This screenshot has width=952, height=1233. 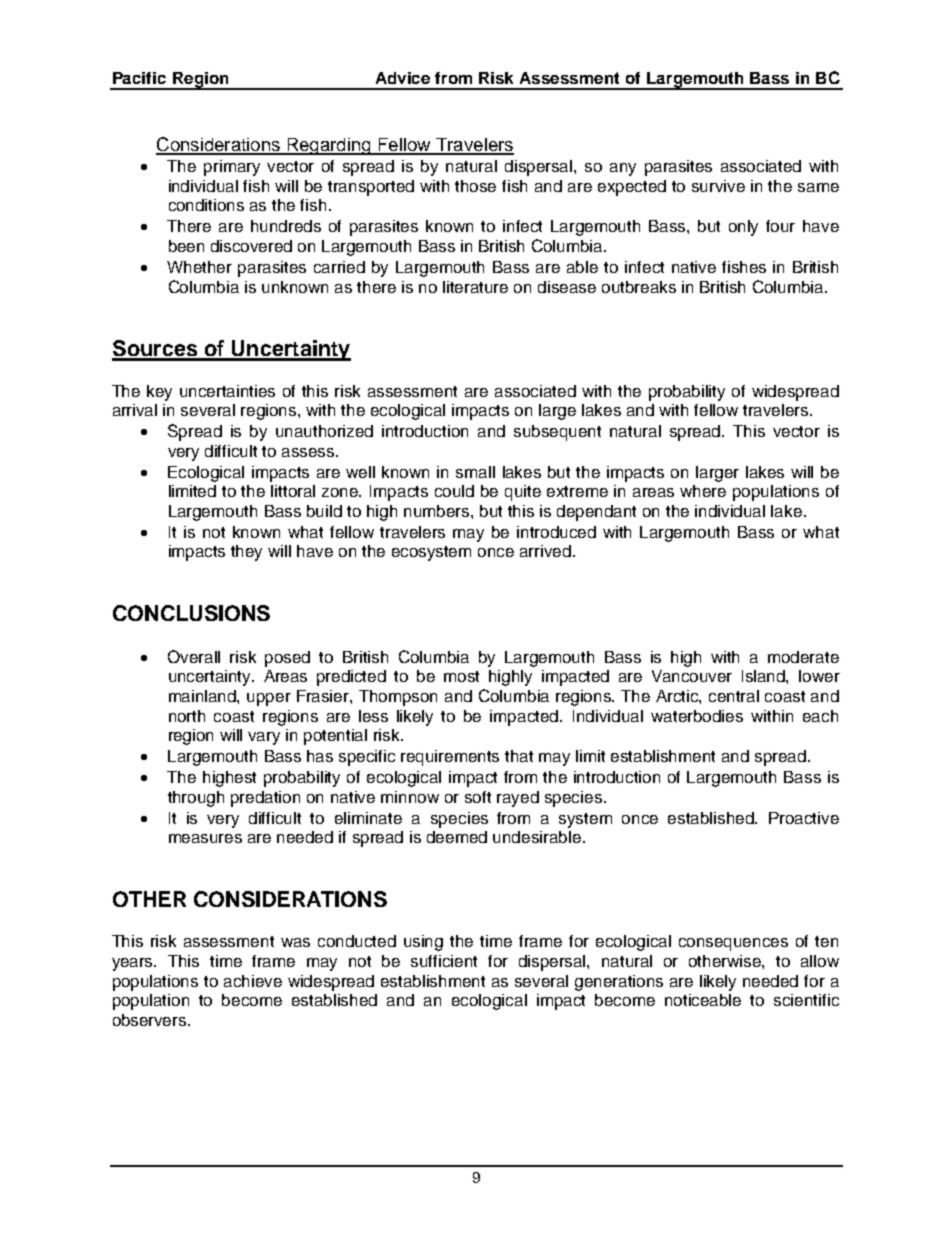 What do you see at coordinates (403, 78) in the screenshot?
I see `Advice` at bounding box center [403, 78].
